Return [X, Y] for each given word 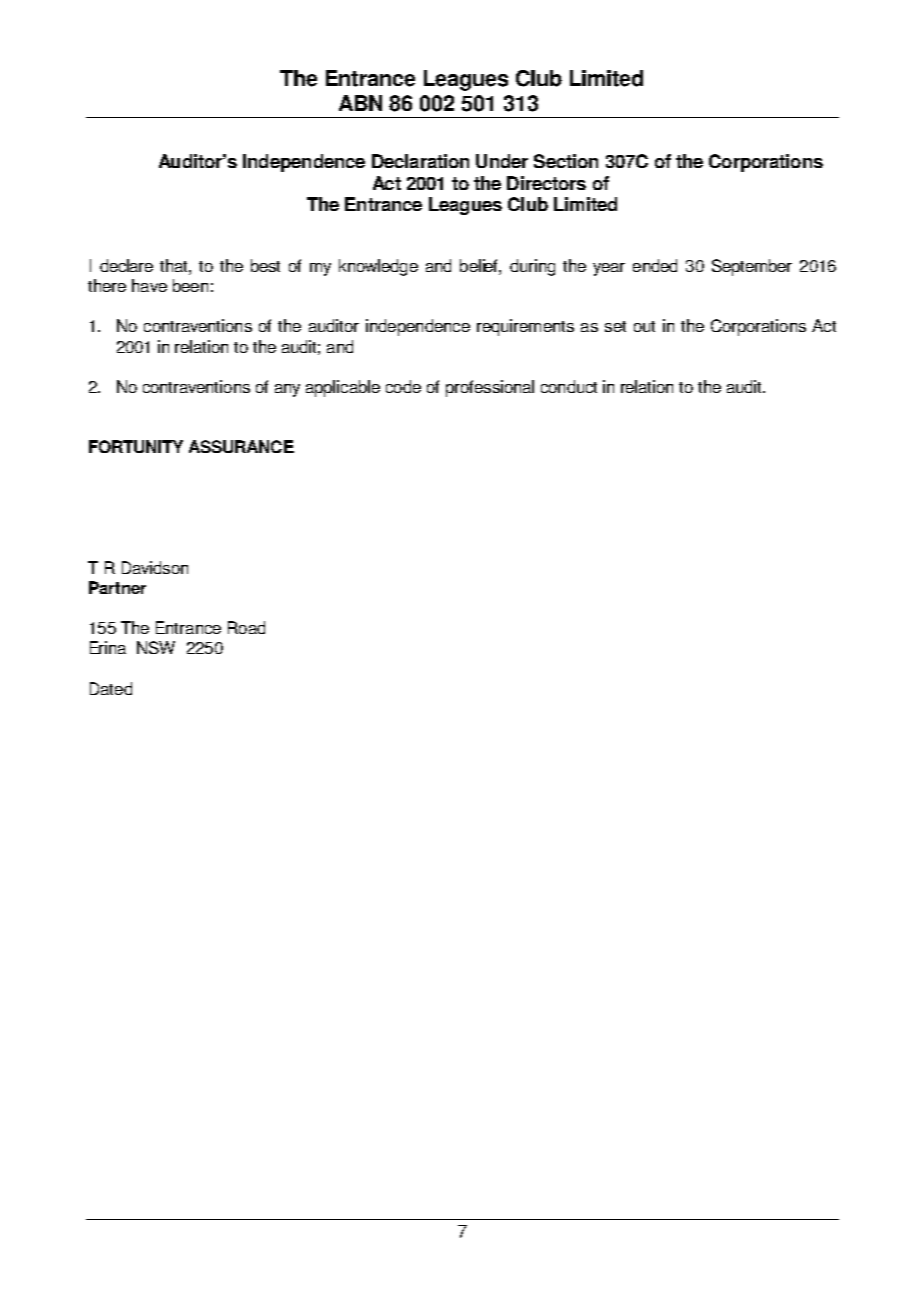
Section [566, 161]
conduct [569, 386]
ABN [360, 103]
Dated [111, 688]
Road [246, 627]
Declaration [420, 161]
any [287, 390]
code [403, 386]
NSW [156, 647]
